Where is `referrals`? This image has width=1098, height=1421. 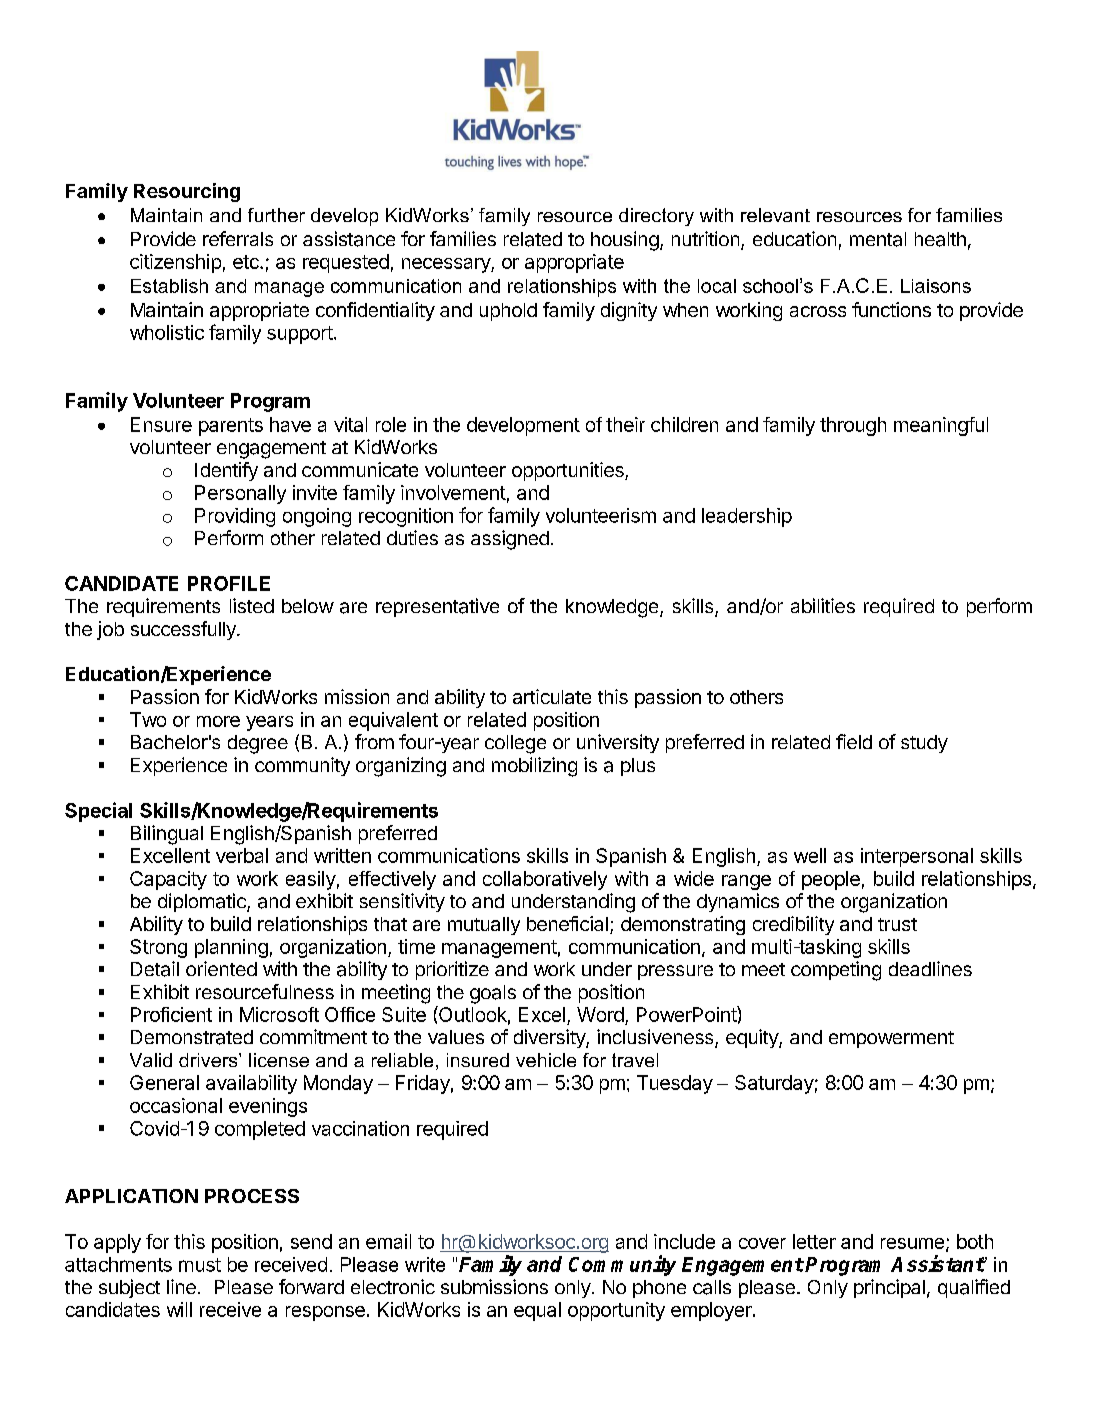
referrals is located at coordinates (238, 238).
